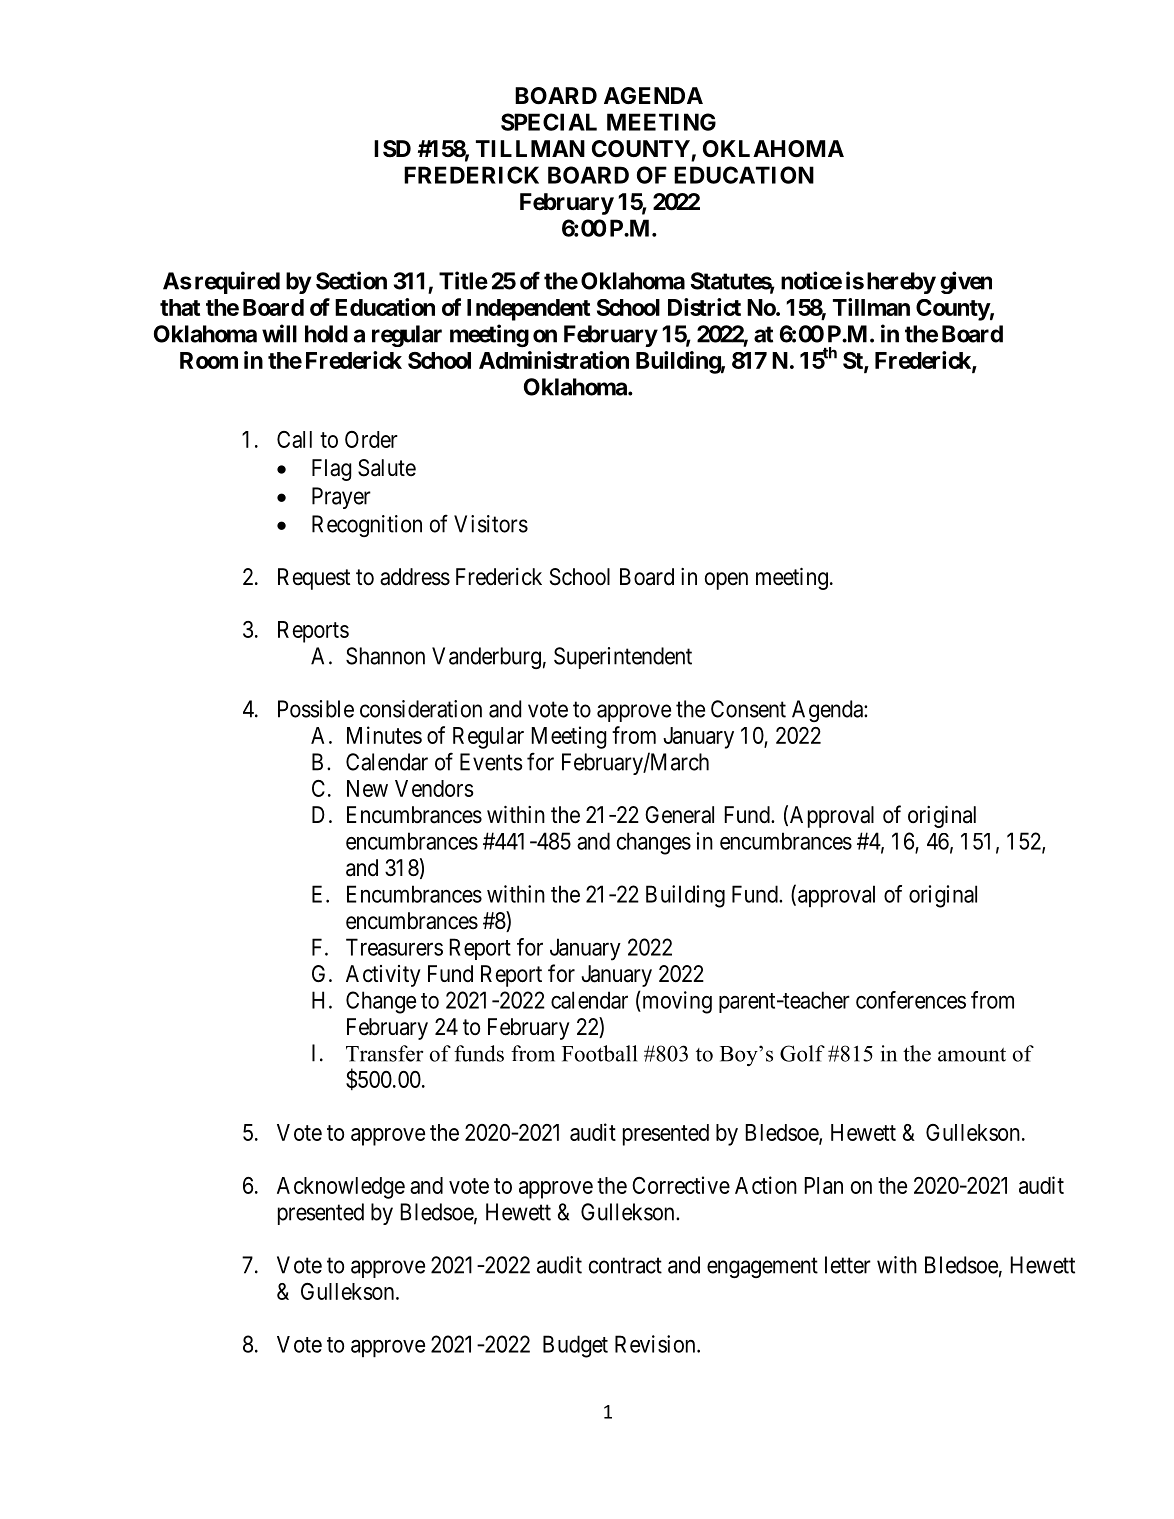  What do you see at coordinates (901, 283) in the screenshot?
I see `hereby` at bounding box center [901, 283].
